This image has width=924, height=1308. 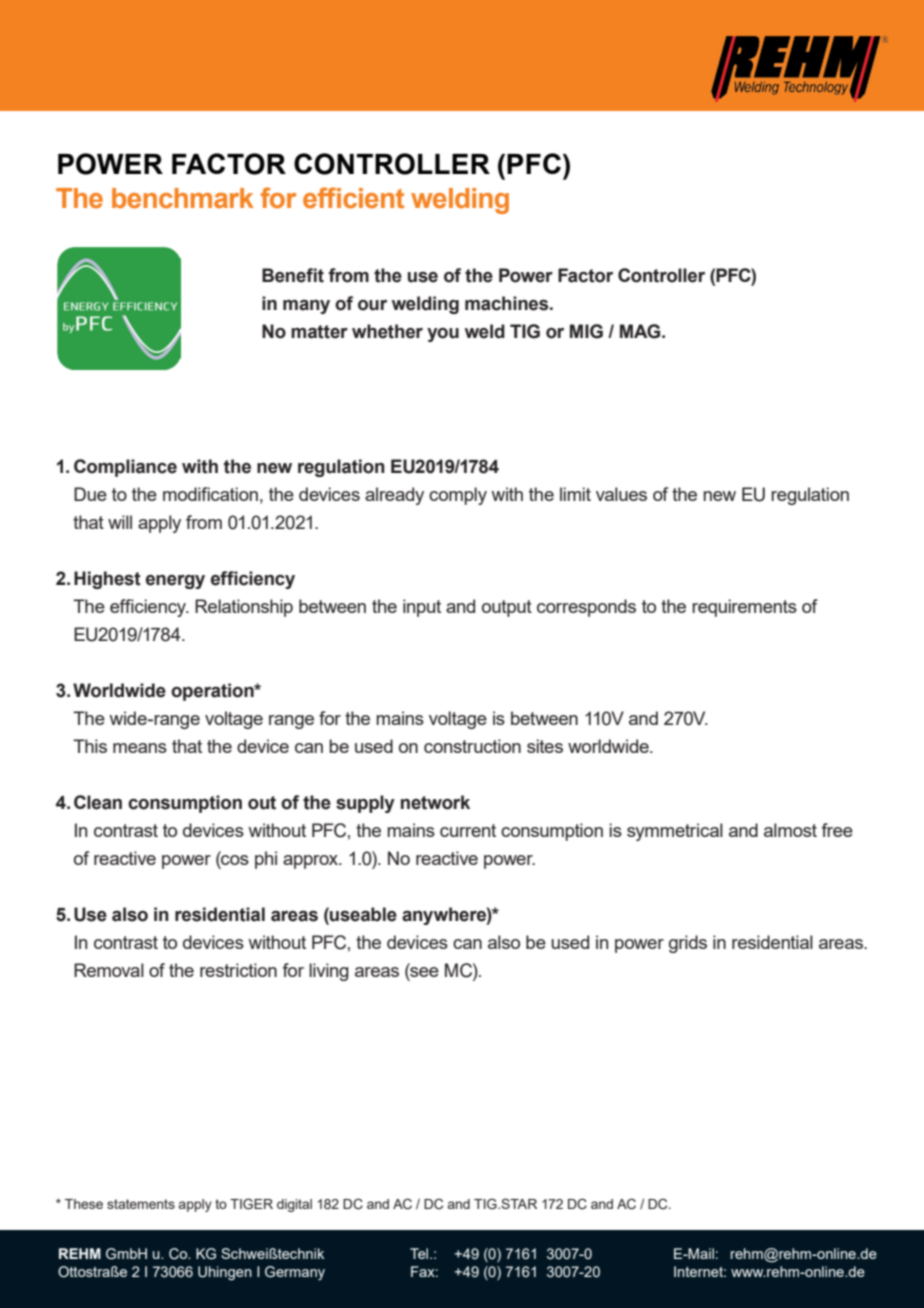 I want to click on means, so click(x=140, y=748).
